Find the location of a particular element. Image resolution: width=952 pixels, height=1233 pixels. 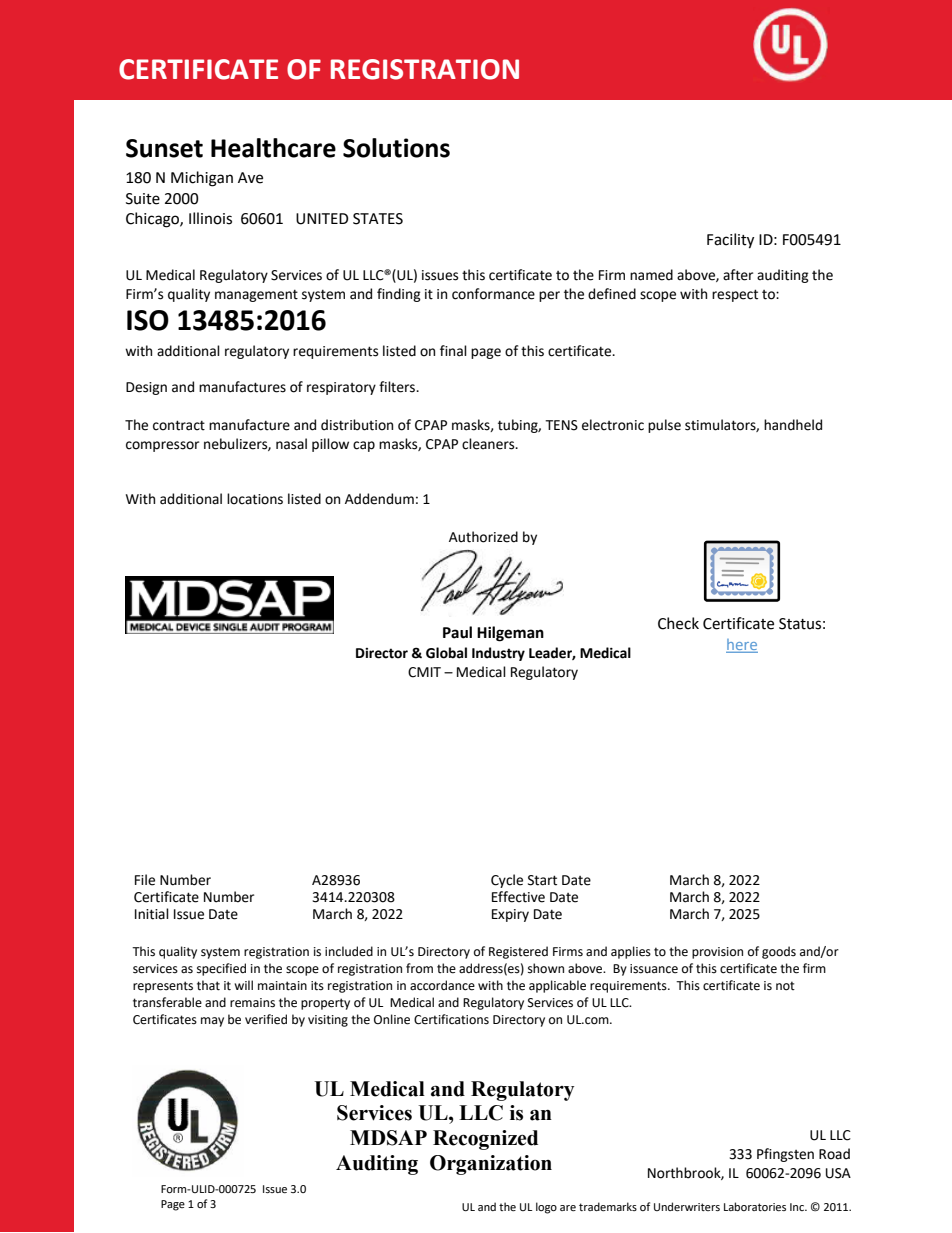

Organization is located at coordinates (491, 1165).
